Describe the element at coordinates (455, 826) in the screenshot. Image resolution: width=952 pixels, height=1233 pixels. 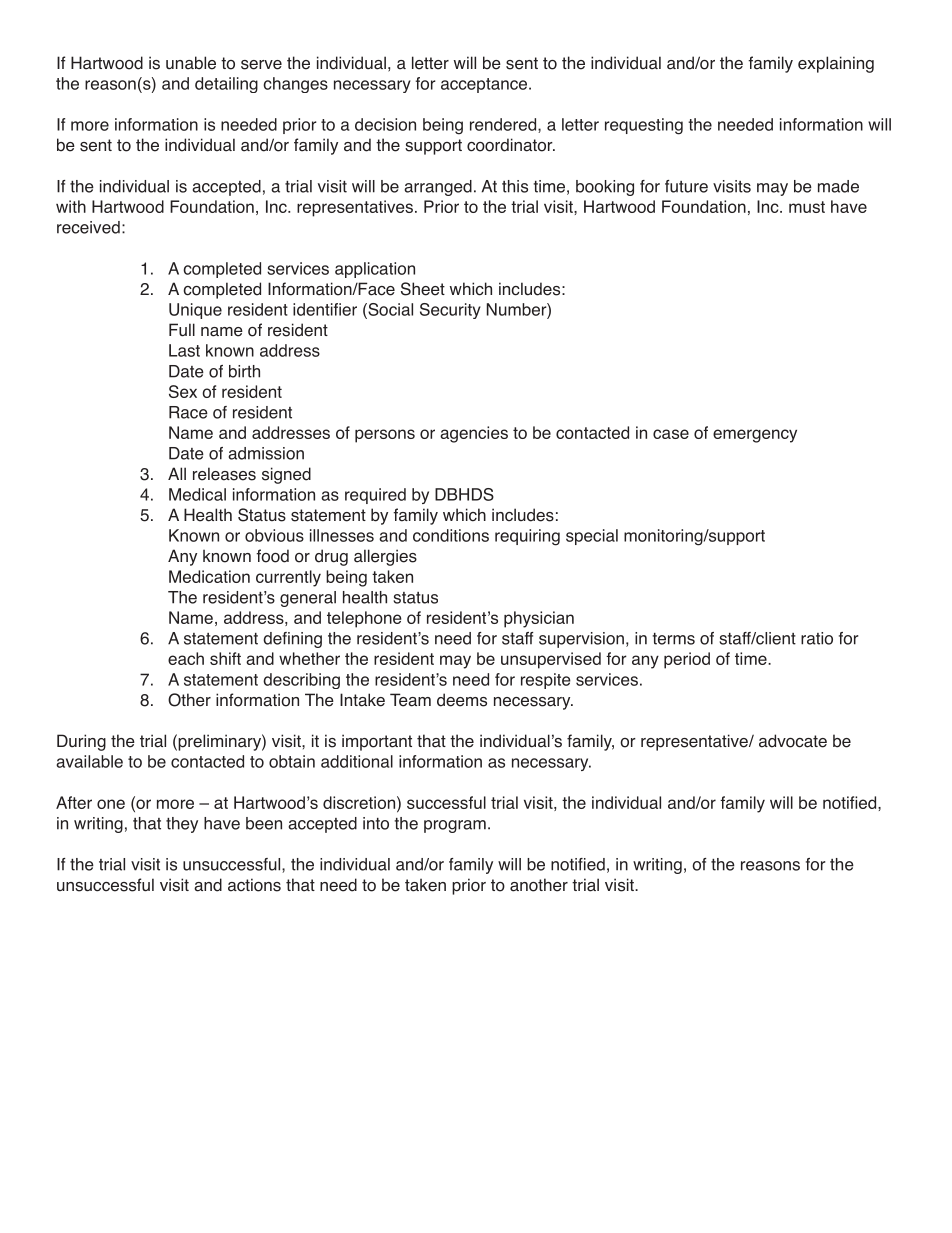
I see `program` at that location.
